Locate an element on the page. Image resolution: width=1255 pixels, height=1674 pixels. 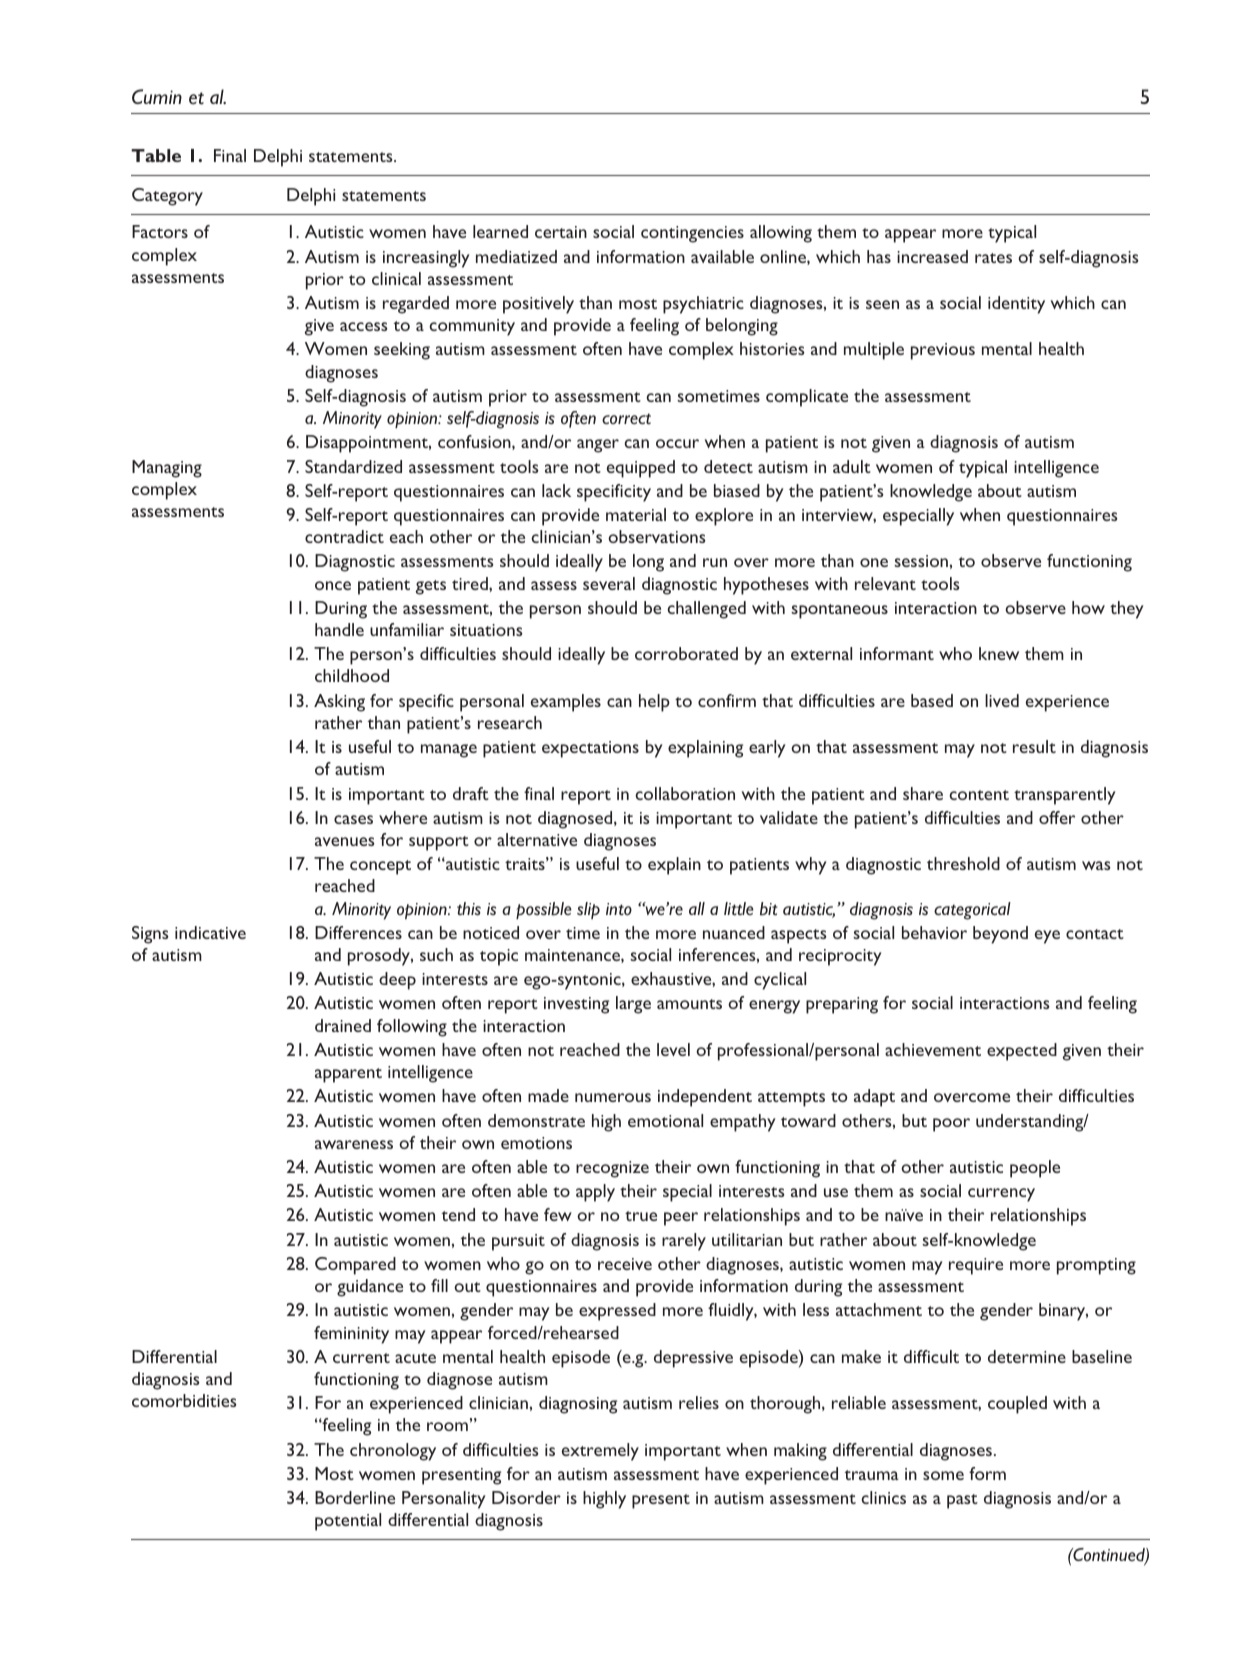
expected is located at coordinates (1022, 1052).
